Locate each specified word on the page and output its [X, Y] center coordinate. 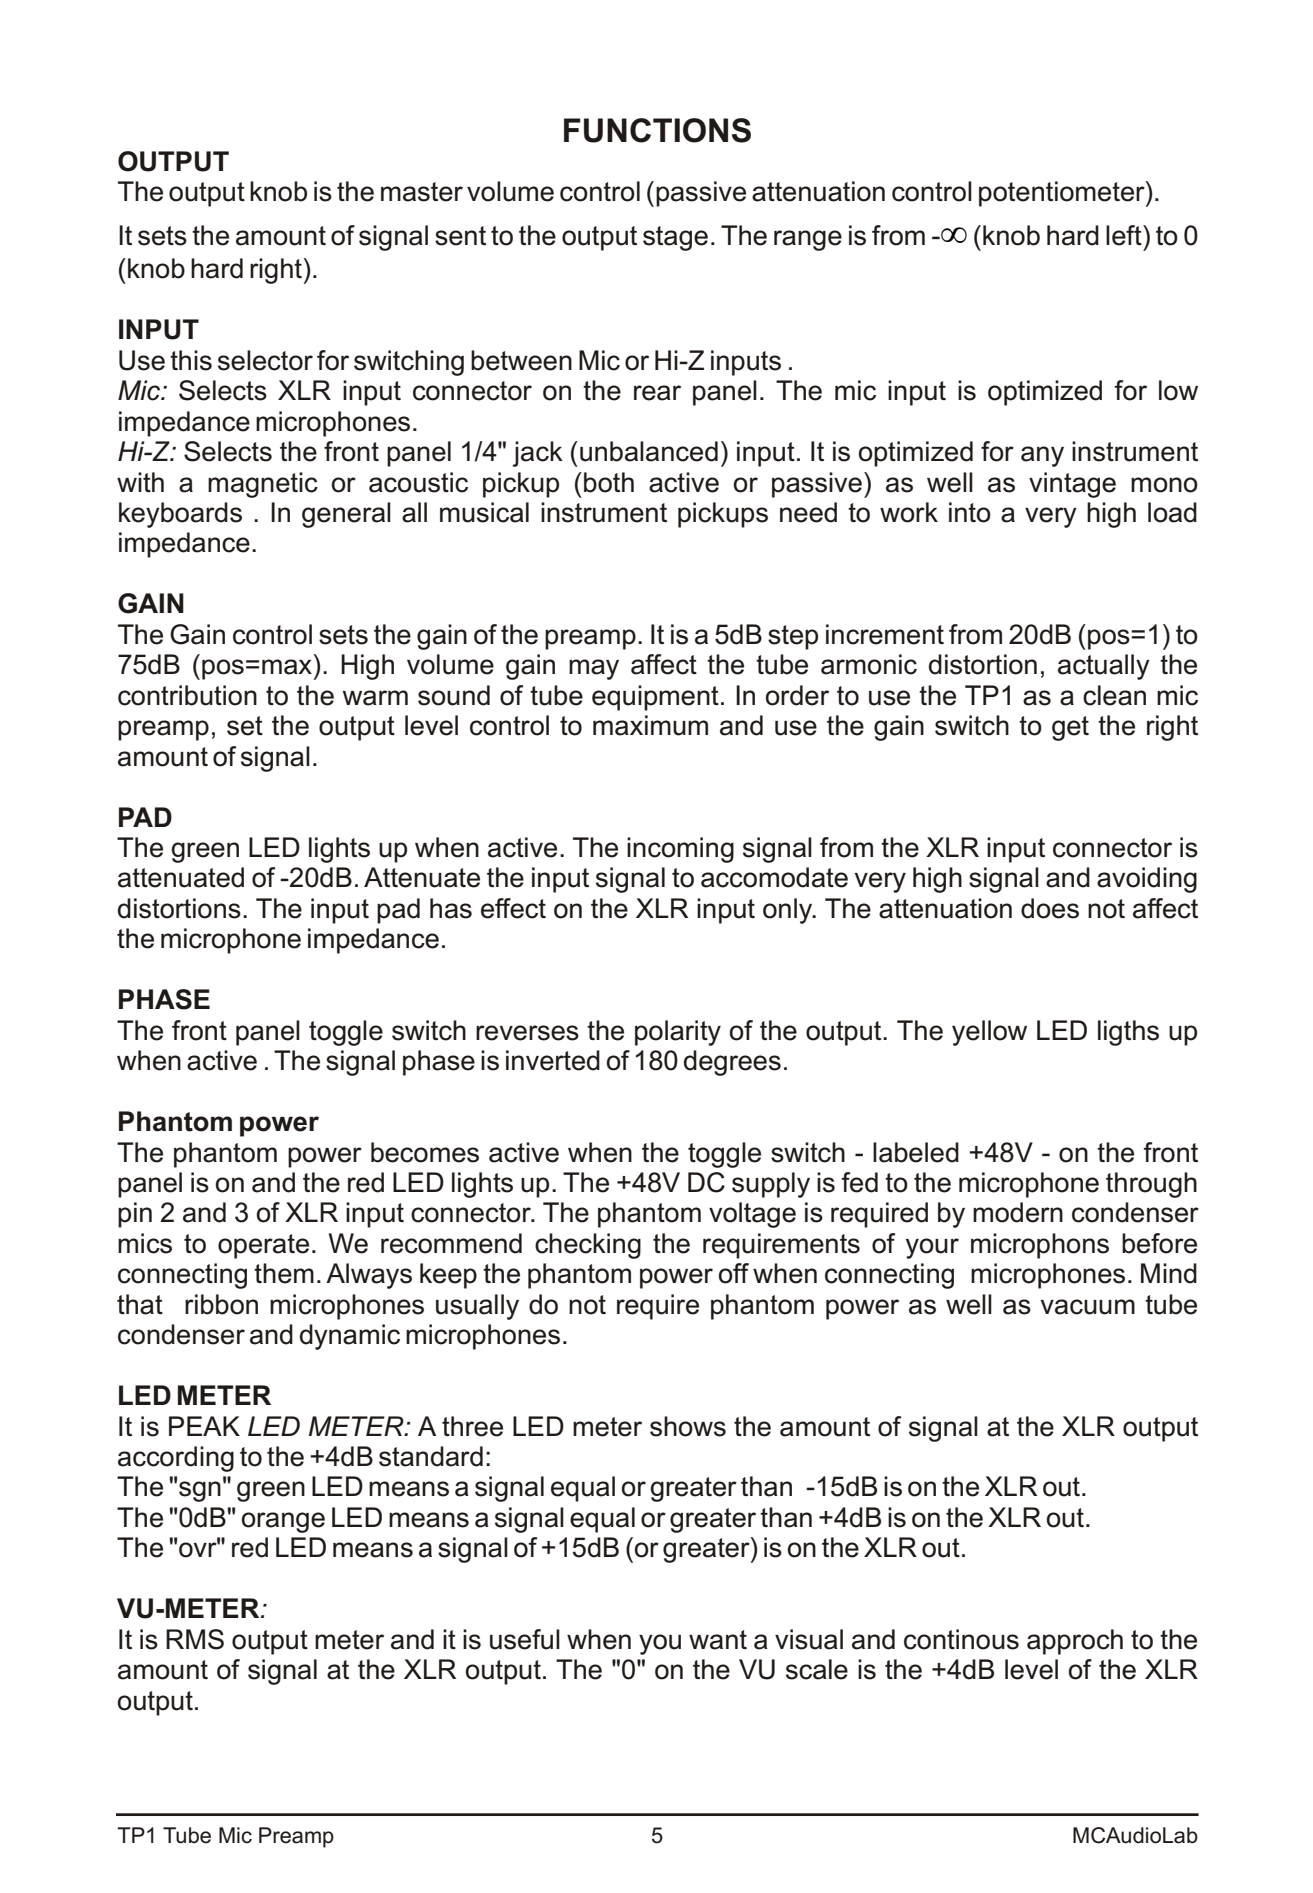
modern [1018, 1212]
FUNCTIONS [657, 130]
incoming [680, 850]
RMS [195, 1639]
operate [263, 1246]
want [718, 1640]
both [609, 482]
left [1125, 235]
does [1050, 908]
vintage [1072, 485]
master [422, 192]
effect [513, 908]
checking [588, 1246]
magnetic [263, 485]
